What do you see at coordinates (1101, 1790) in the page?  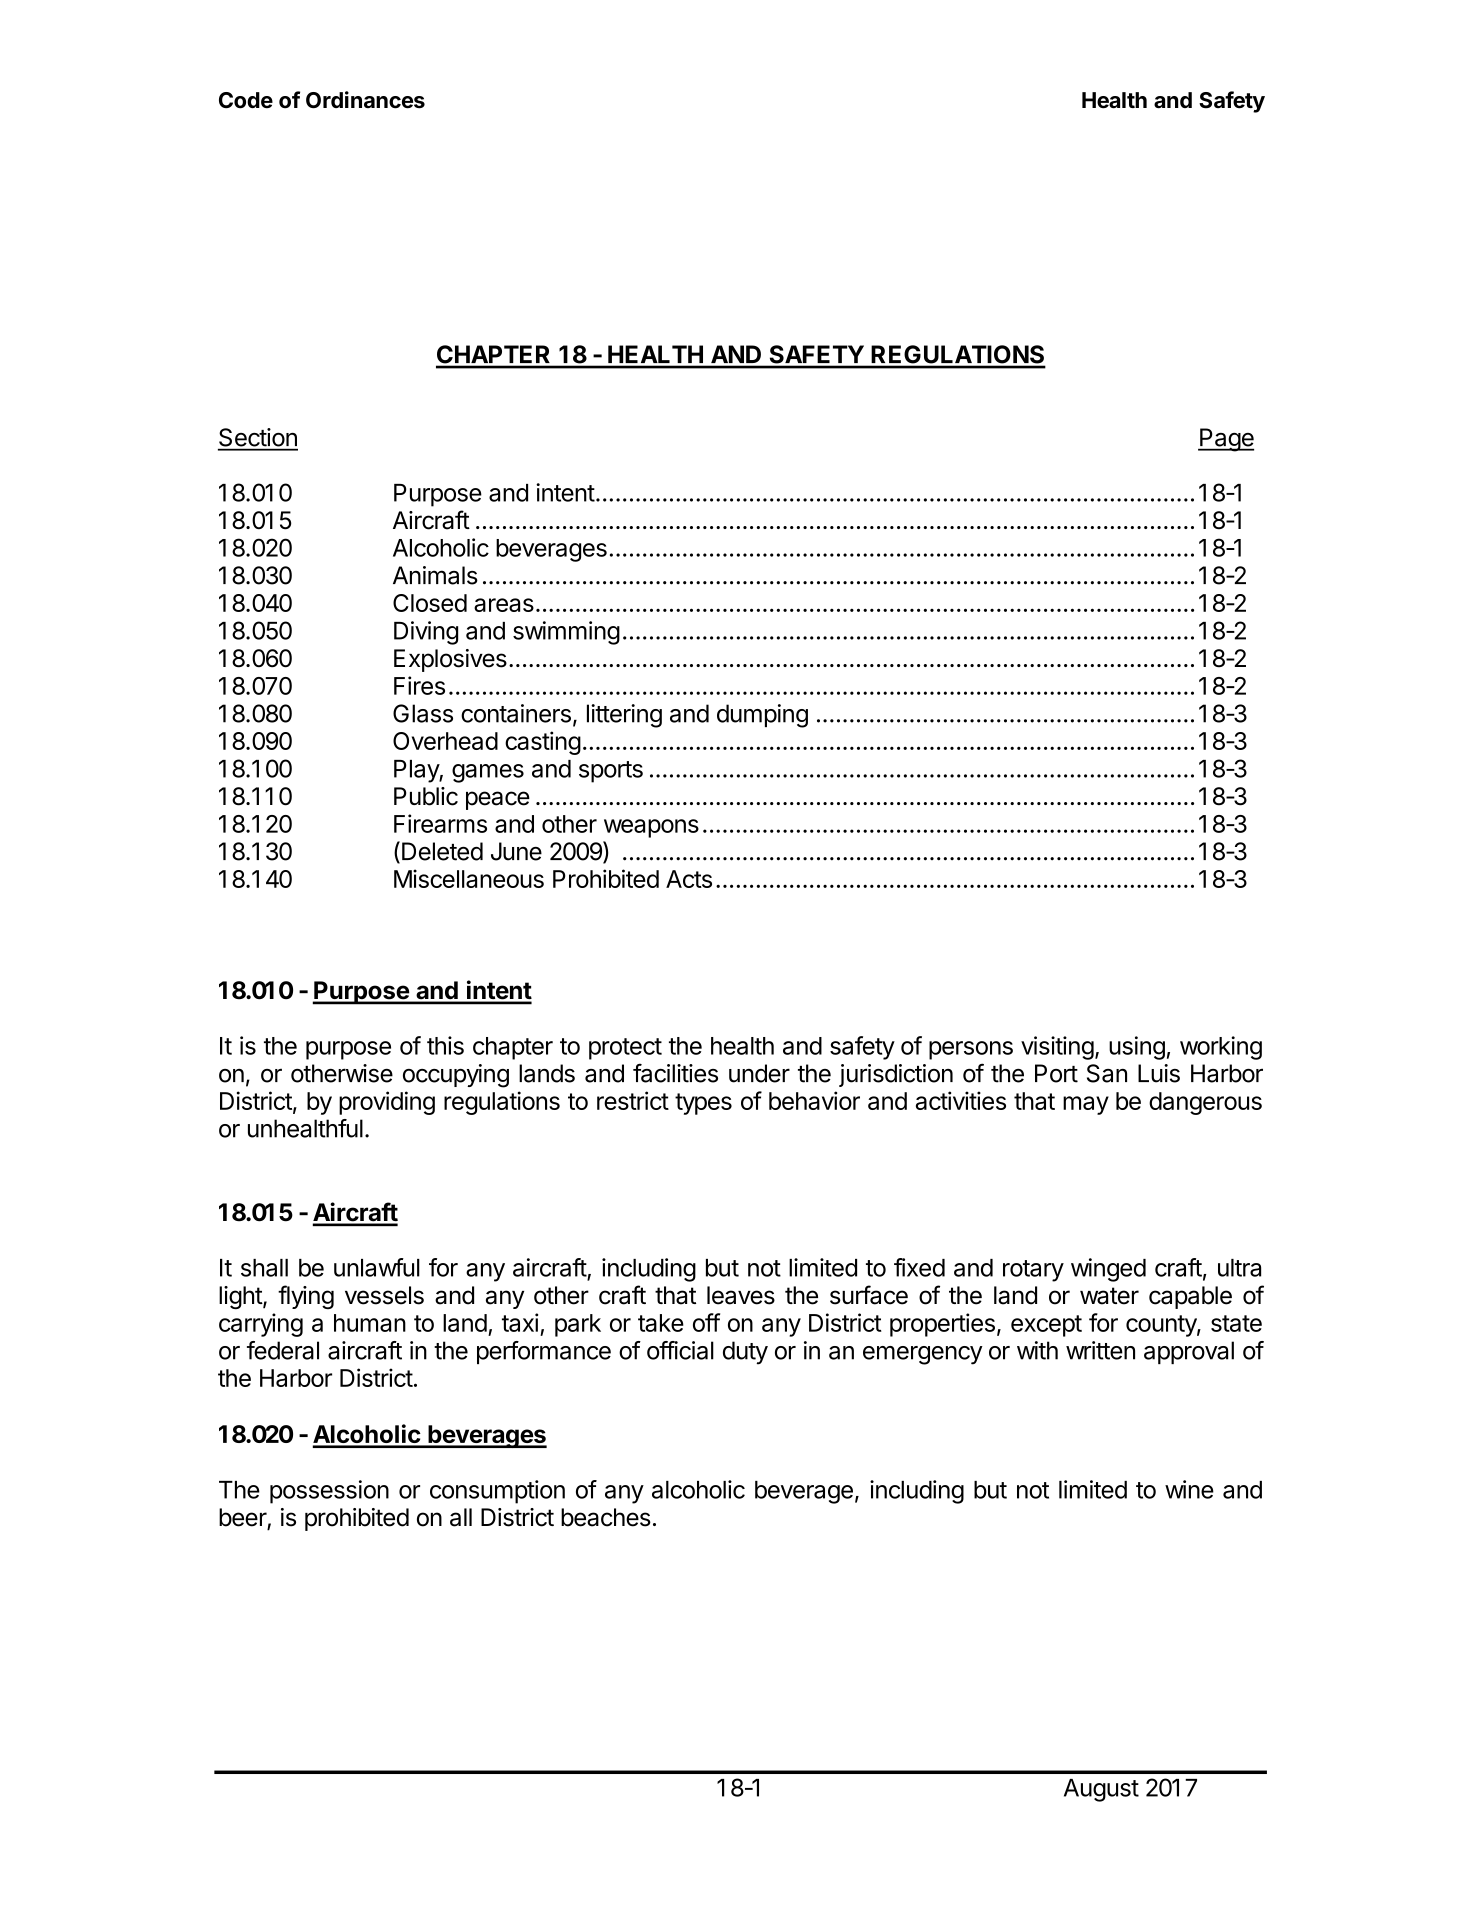 I see `August` at bounding box center [1101, 1790].
